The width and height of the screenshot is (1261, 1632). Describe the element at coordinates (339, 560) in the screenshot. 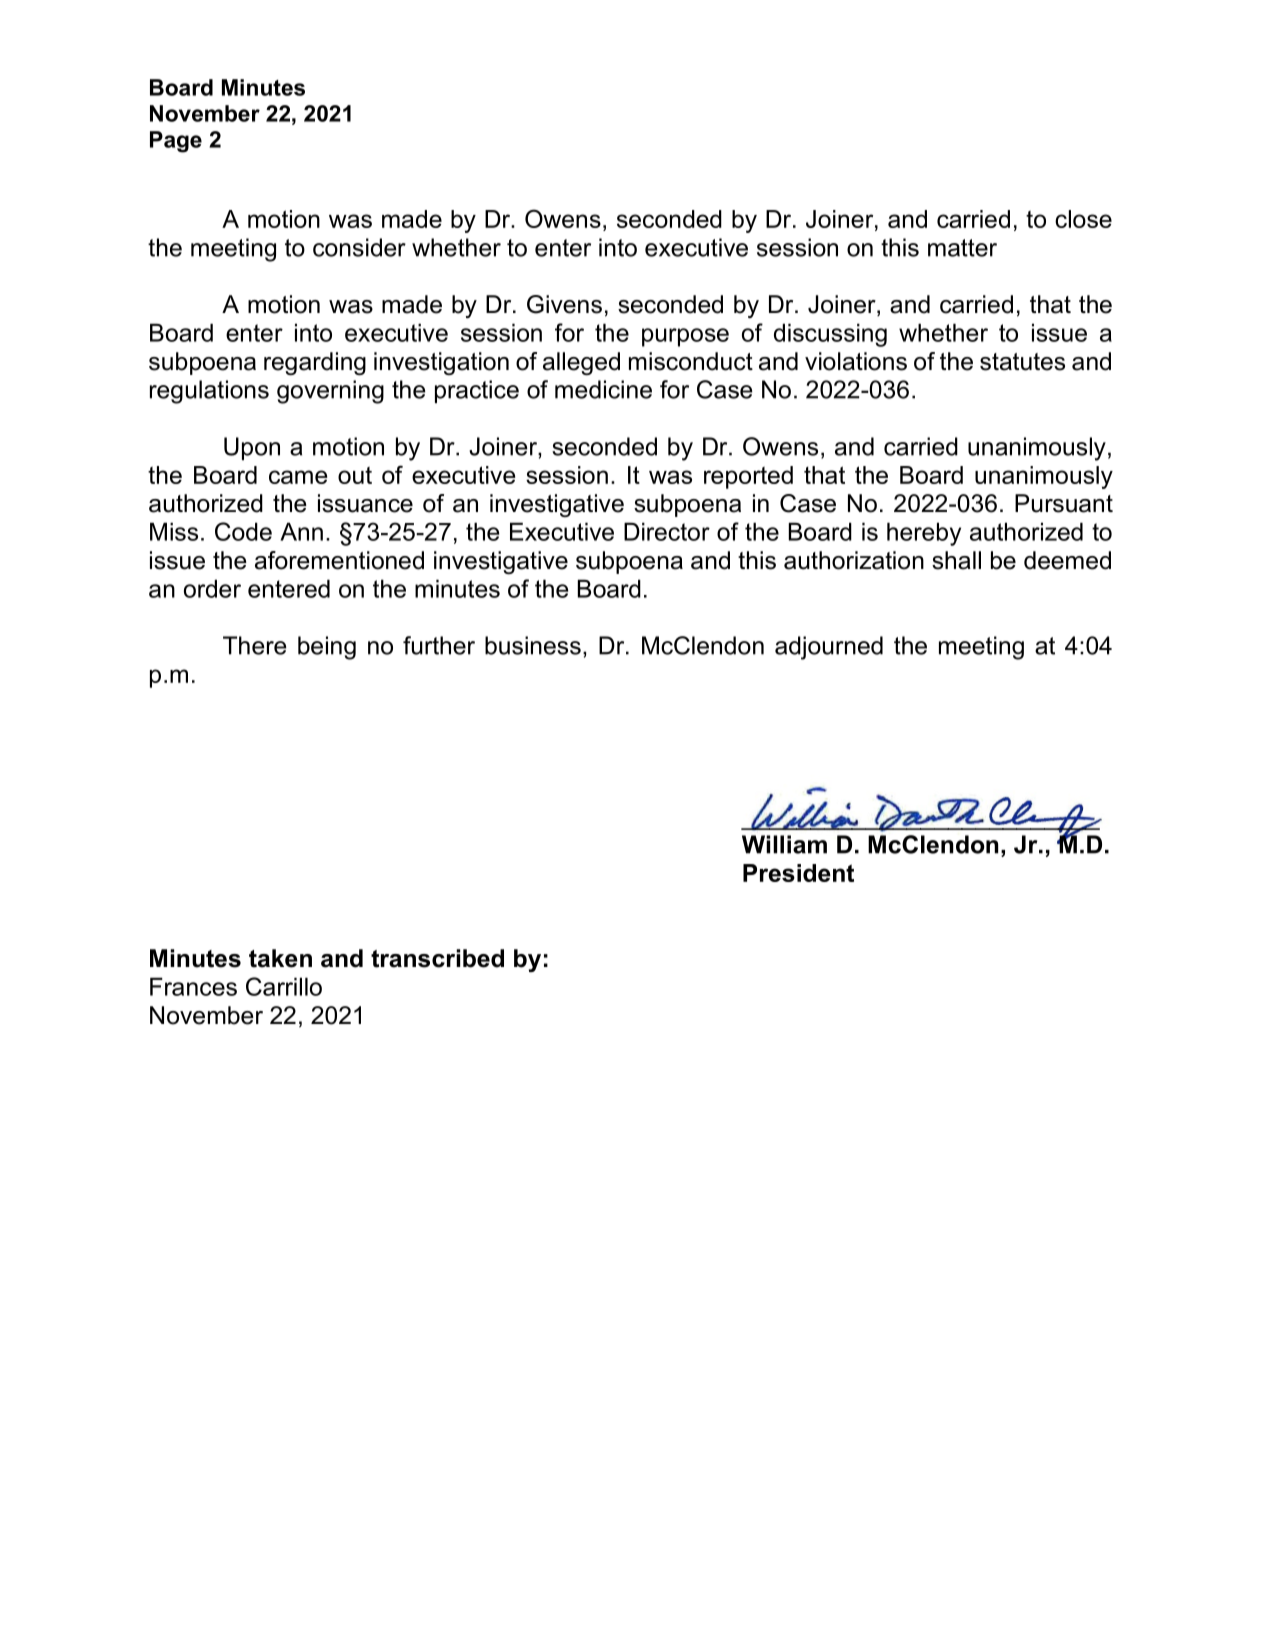

I see `aforementioned` at that location.
